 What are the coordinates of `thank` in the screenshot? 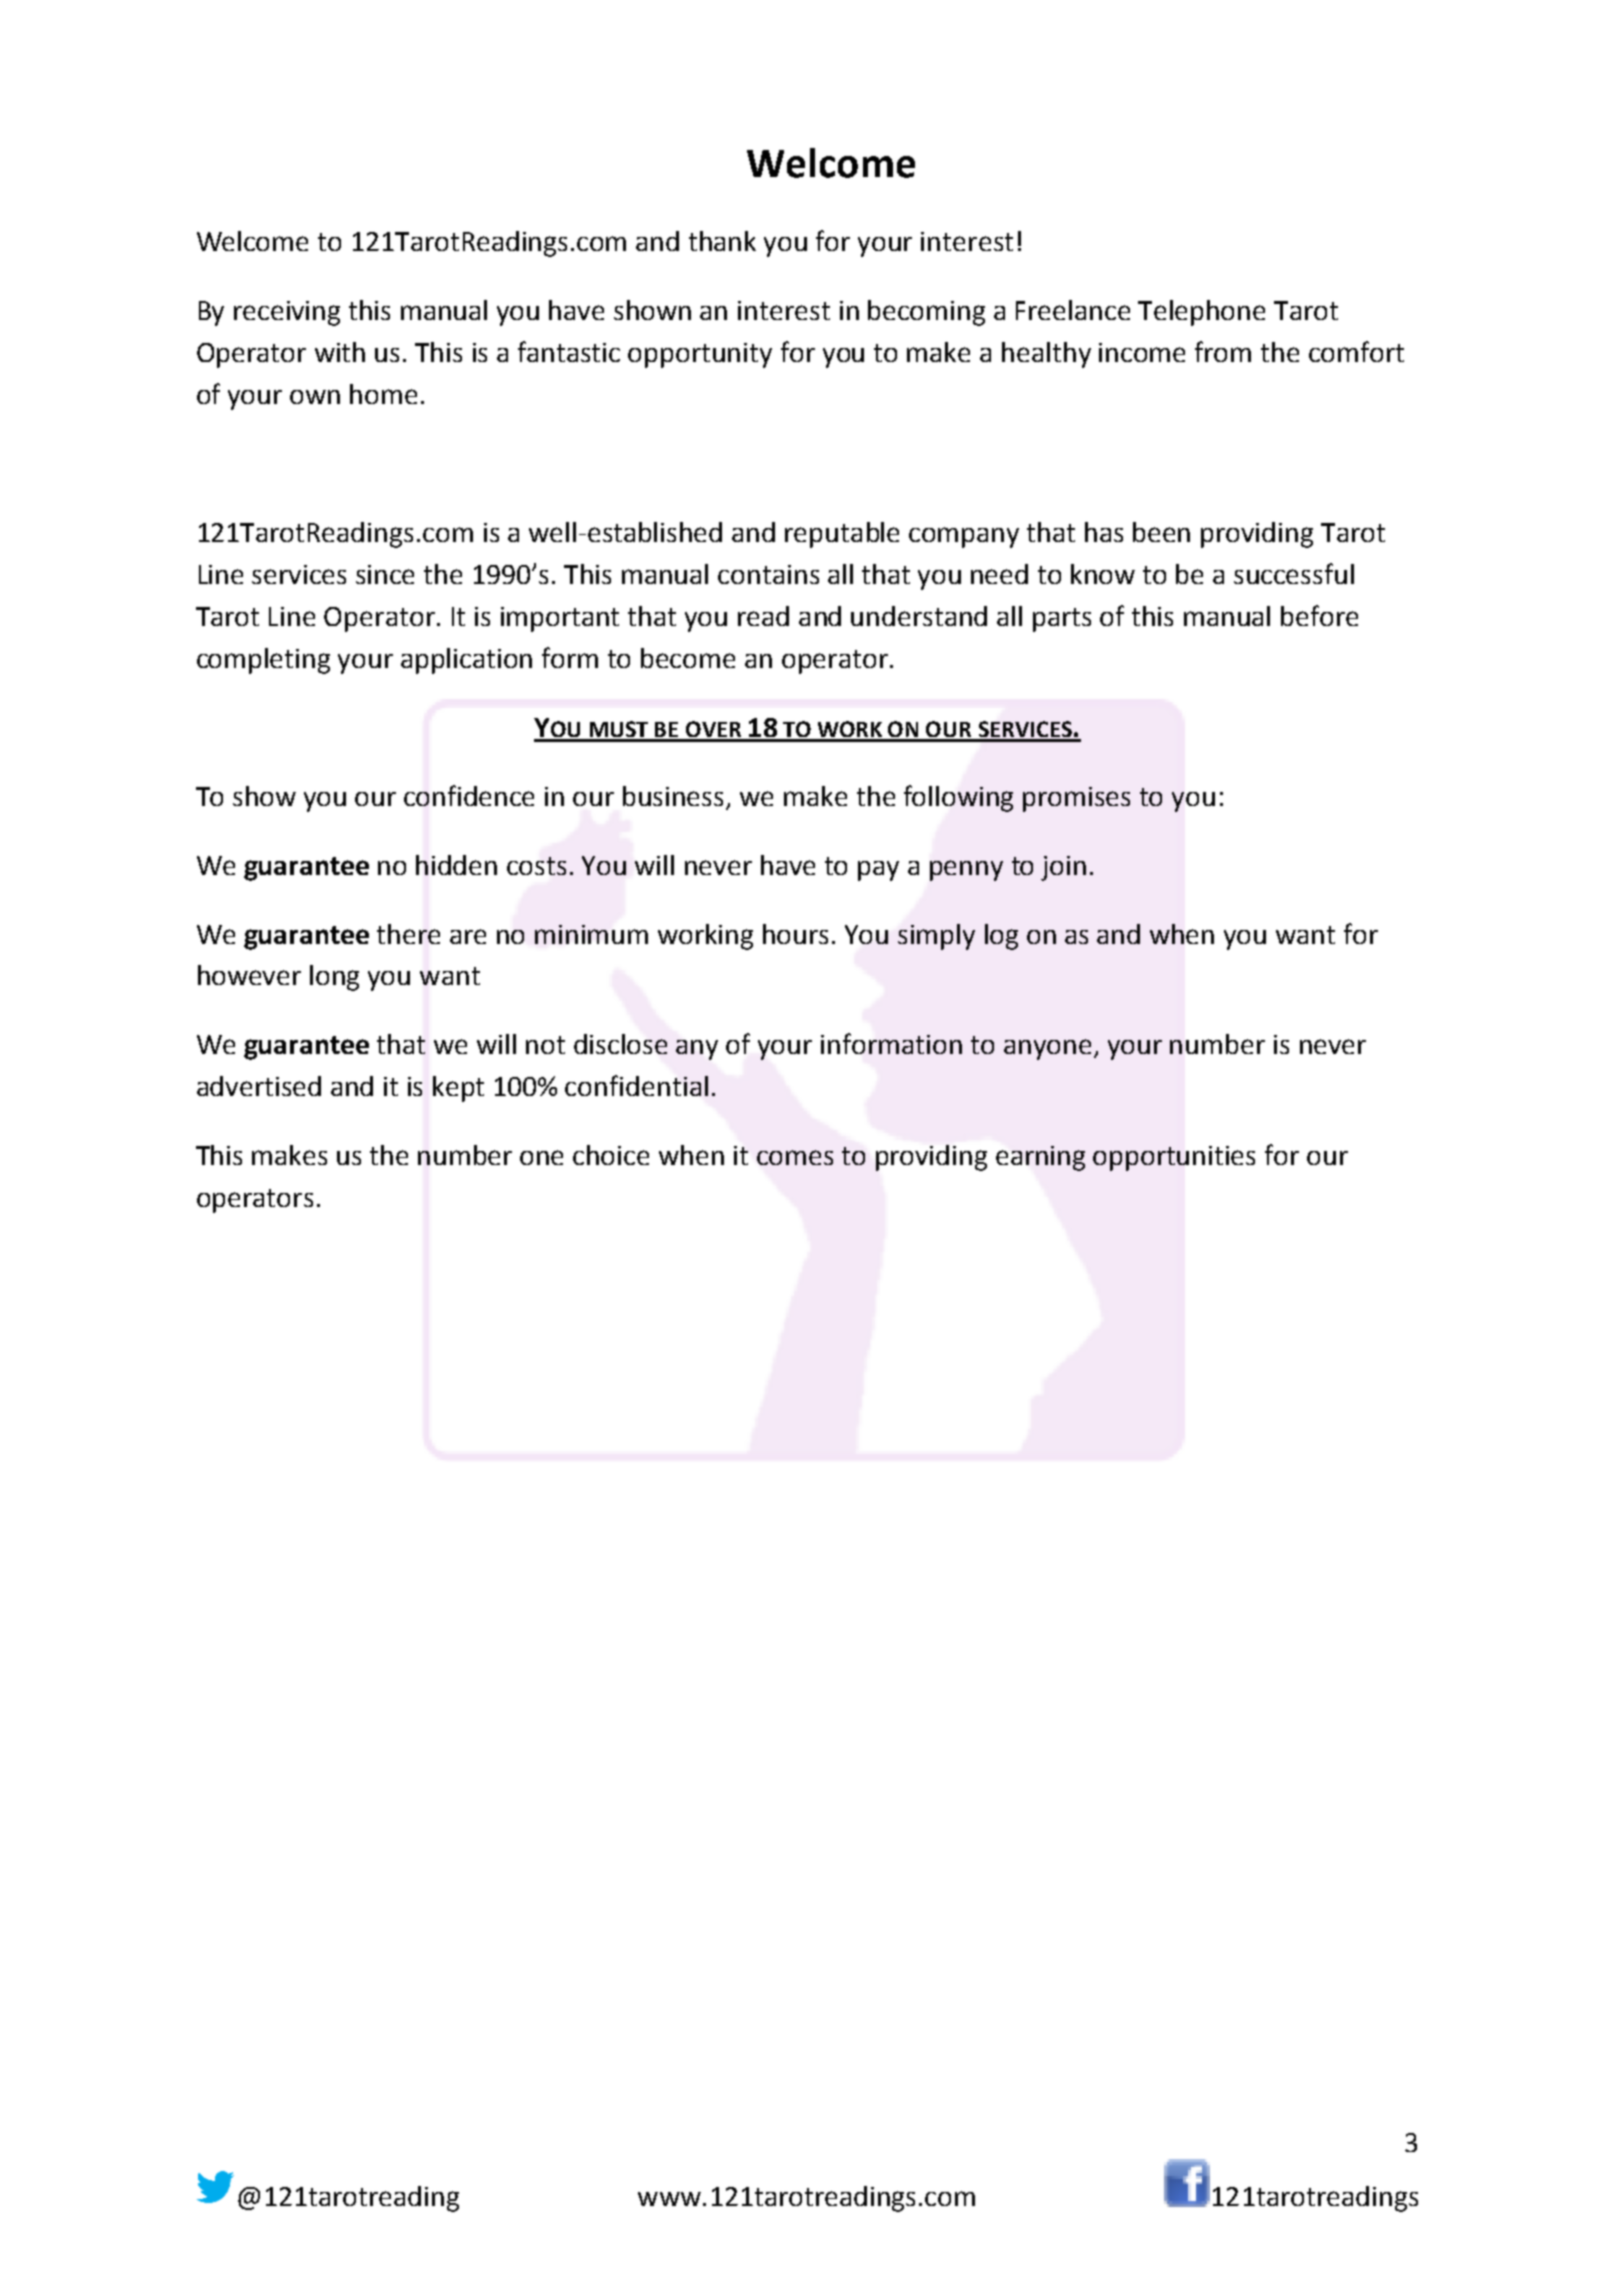 It's located at (722, 241).
